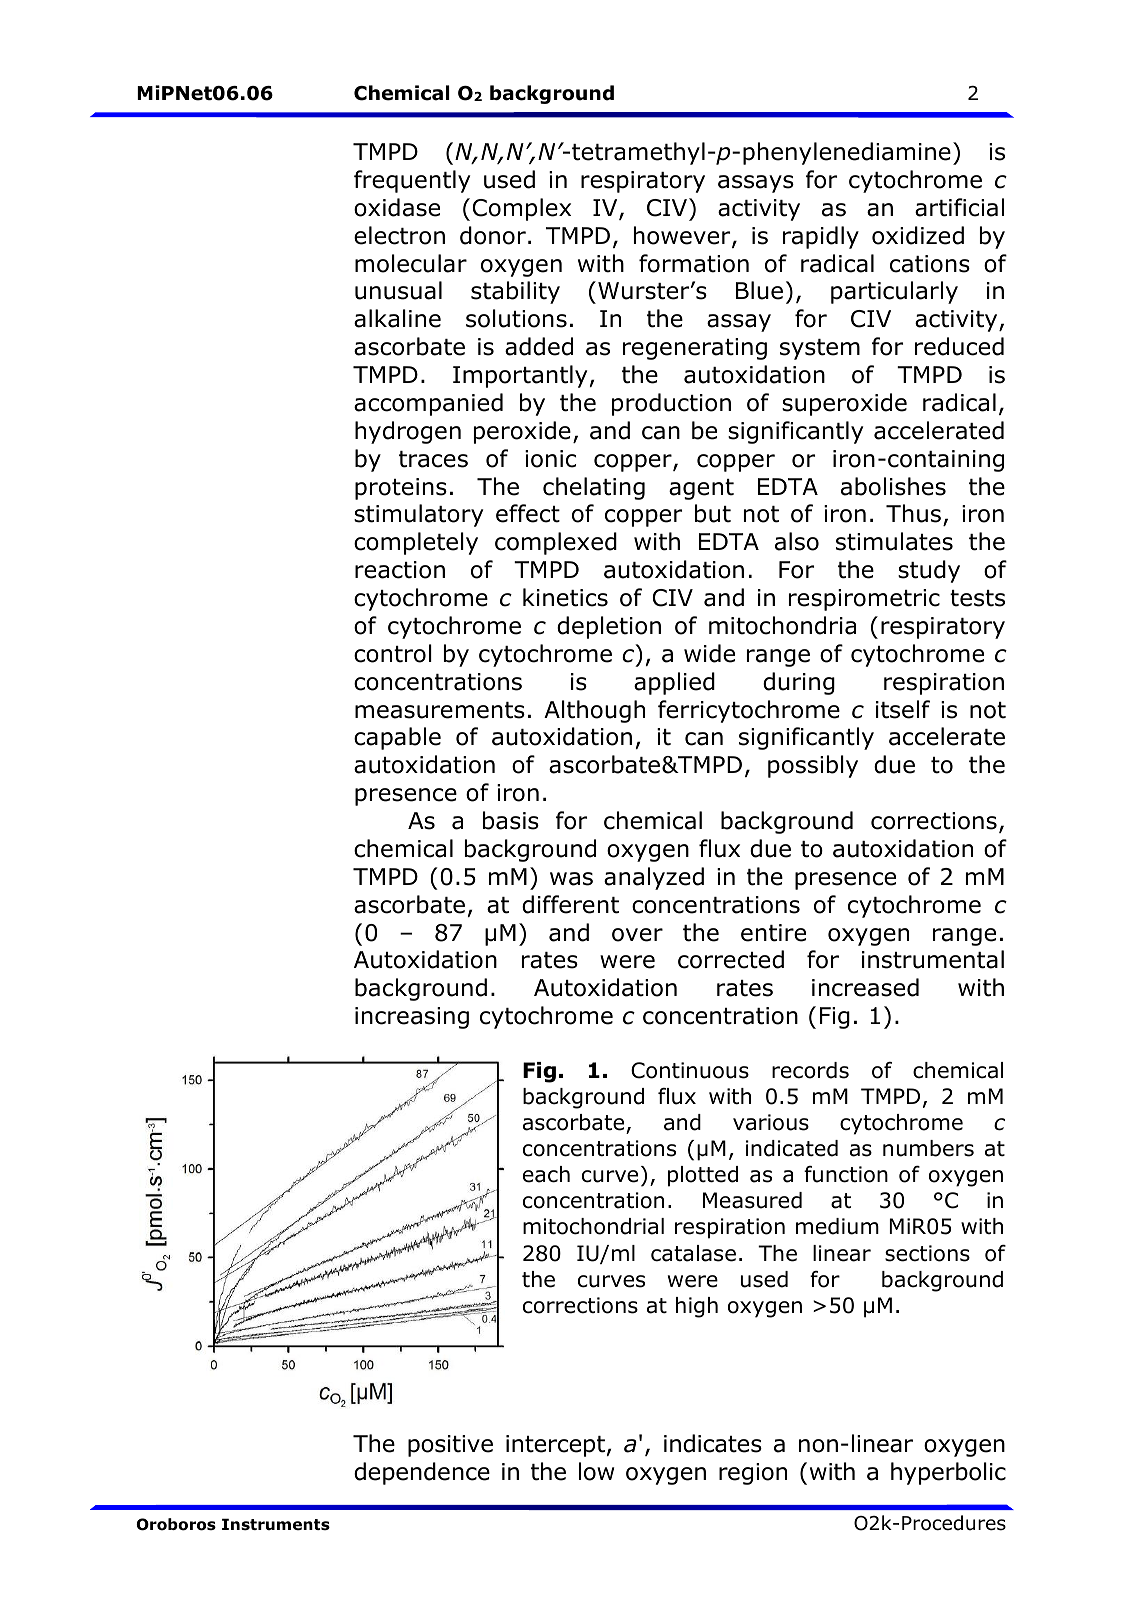 The height and width of the image is (1616, 1142). Describe the element at coordinates (918, 235) in the image. I see `oxidized` at that location.
